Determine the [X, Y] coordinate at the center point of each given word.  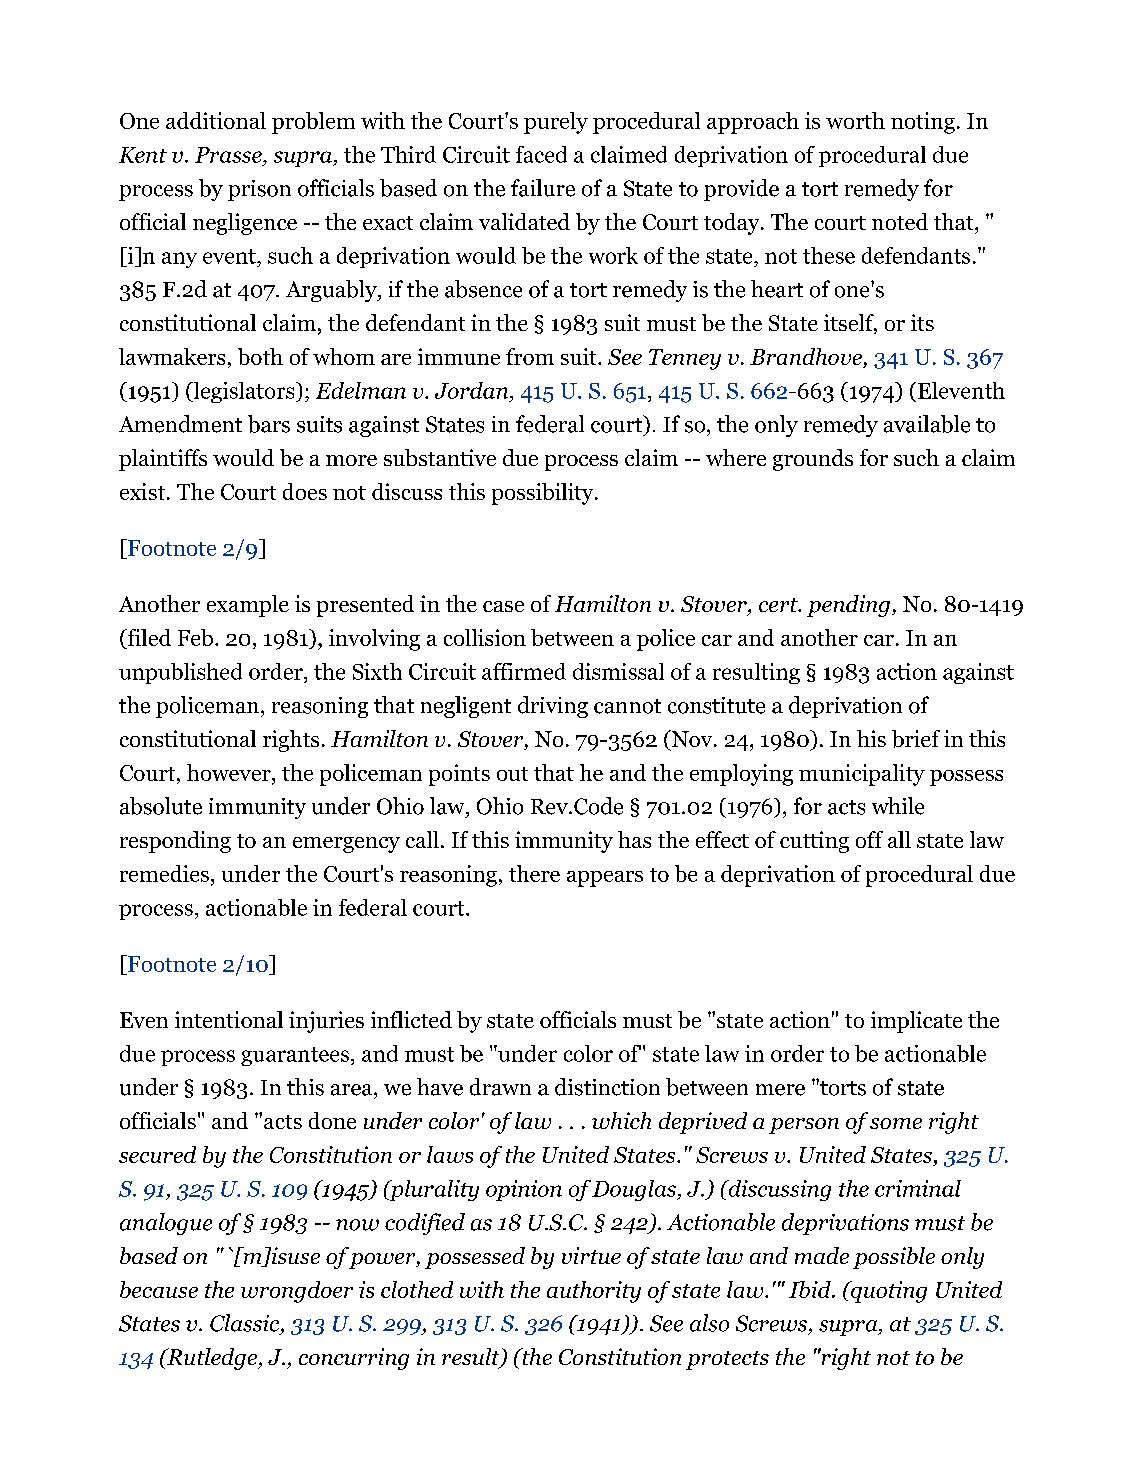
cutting [814, 842]
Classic [244, 1323]
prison [259, 190]
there [534, 873]
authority [594, 1292]
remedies [164, 873]
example [248, 606]
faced [541, 154]
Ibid [811, 1289]
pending [848, 606]
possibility [544, 494]
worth [855, 120]
